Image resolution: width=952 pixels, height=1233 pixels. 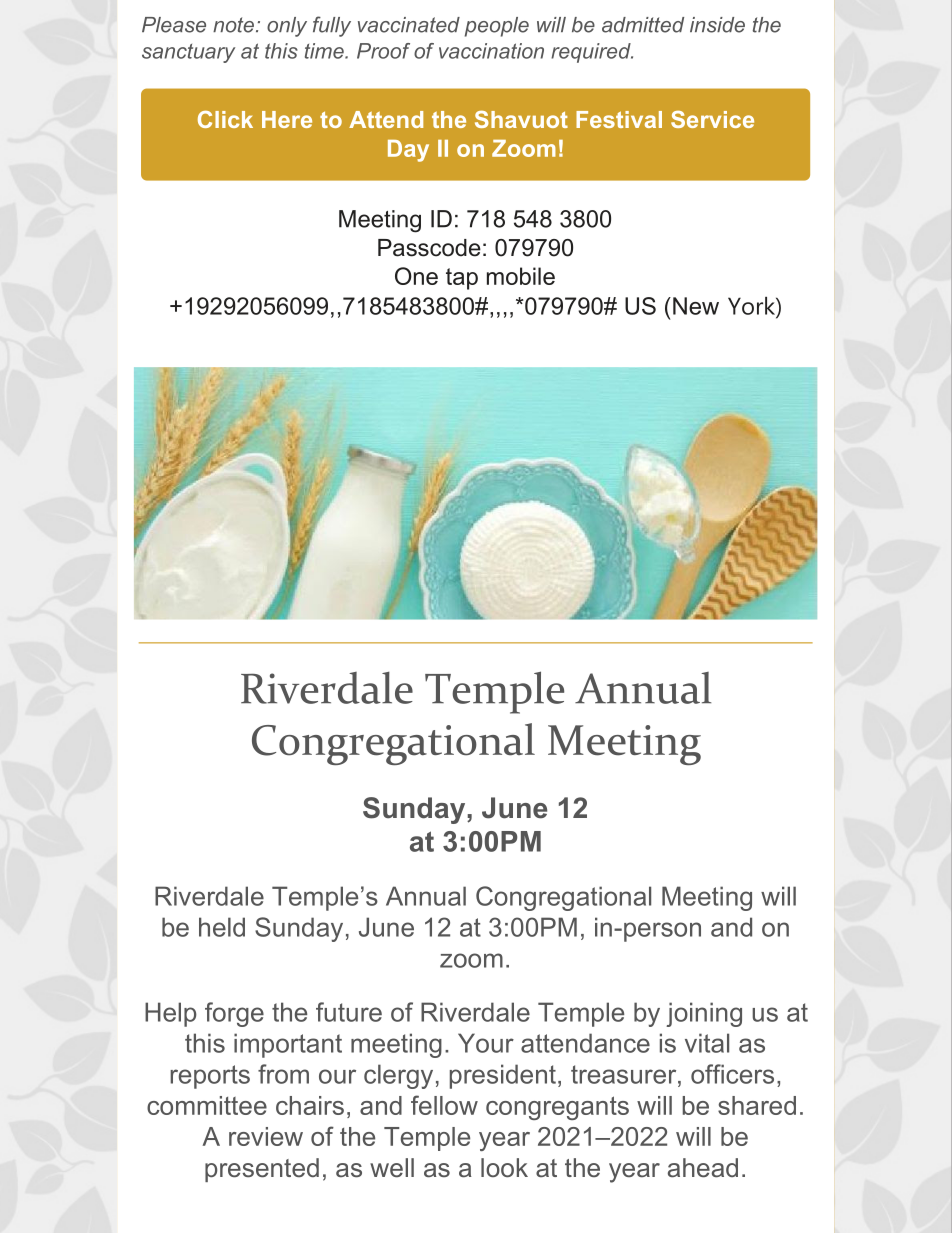 I want to click on forge, so click(x=234, y=1014).
